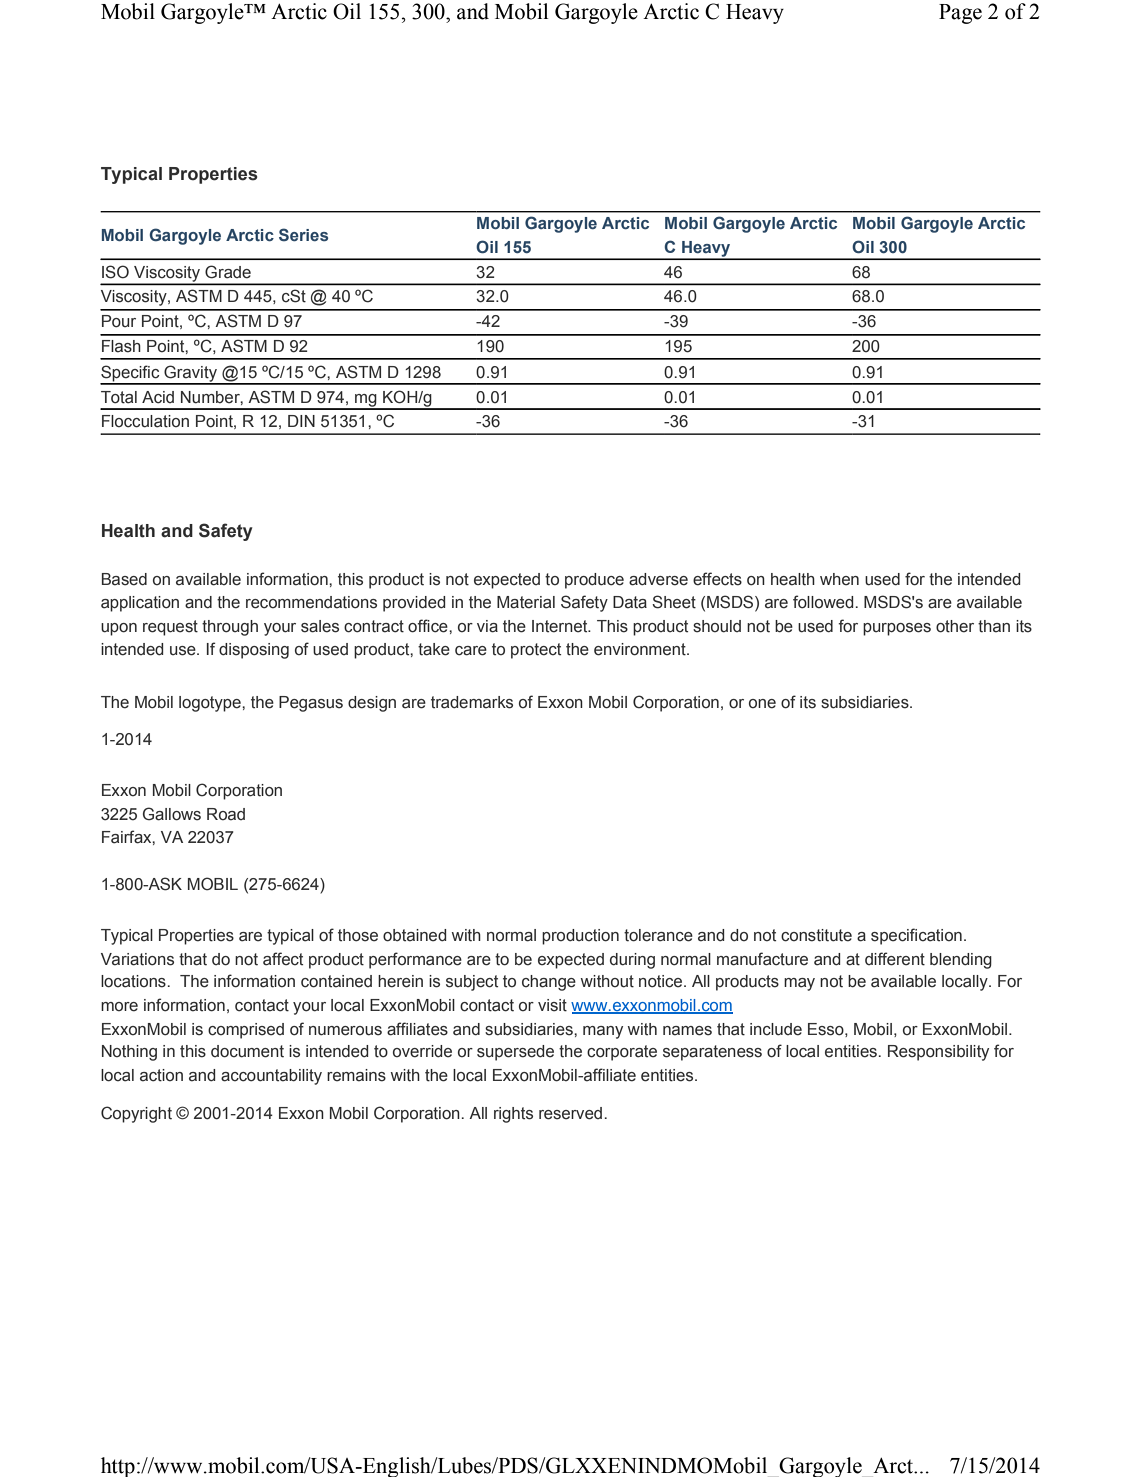  What do you see at coordinates (839, 579) in the document?
I see `when` at bounding box center [839, 579].
